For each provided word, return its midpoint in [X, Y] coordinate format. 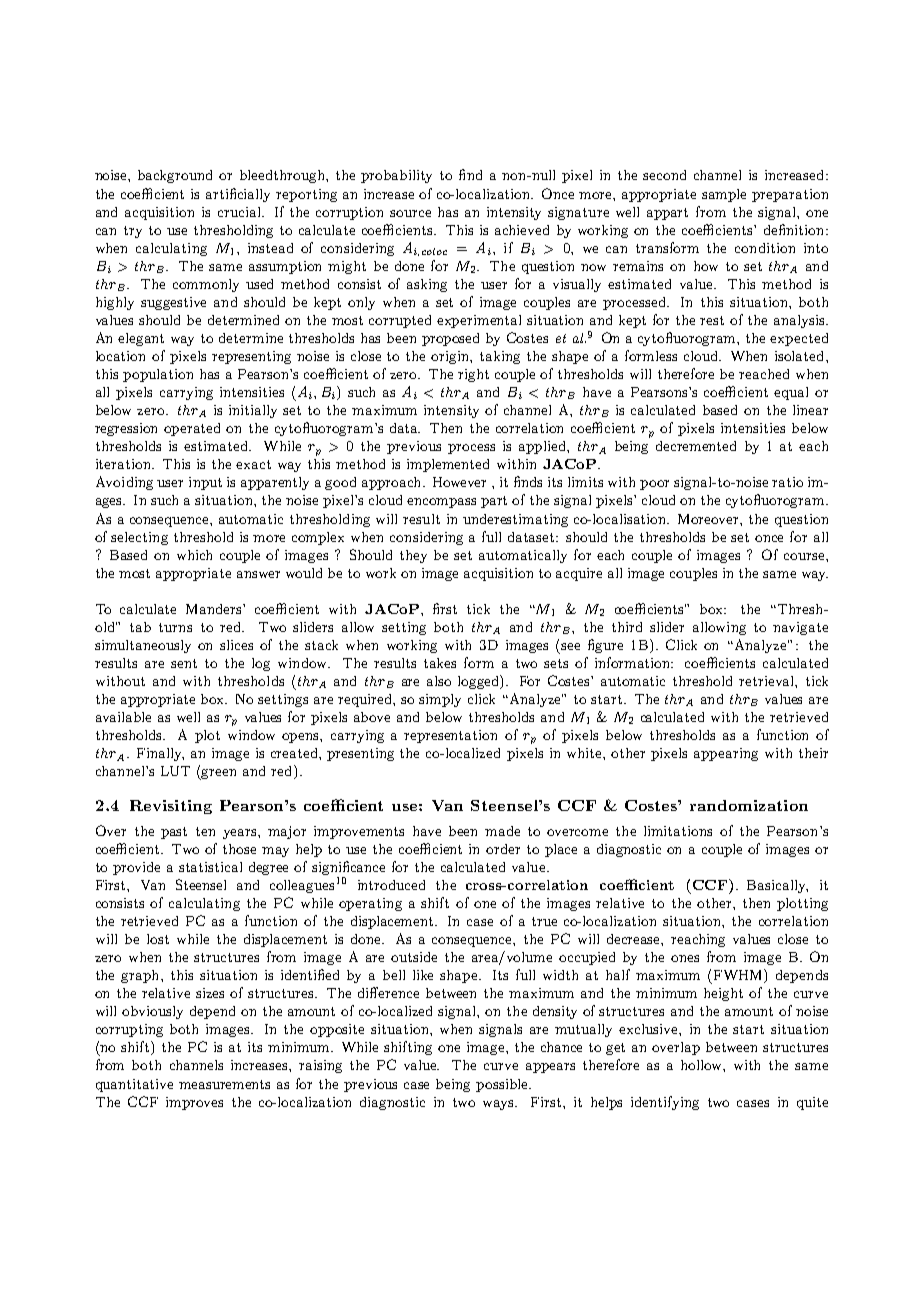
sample [724, 195]
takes [440, 663]
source [410, 213]
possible [503, 1085]
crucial [240, 212]
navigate [800, 628]
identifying [665, 1103]
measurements [224, 1084]
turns [175, 627]
